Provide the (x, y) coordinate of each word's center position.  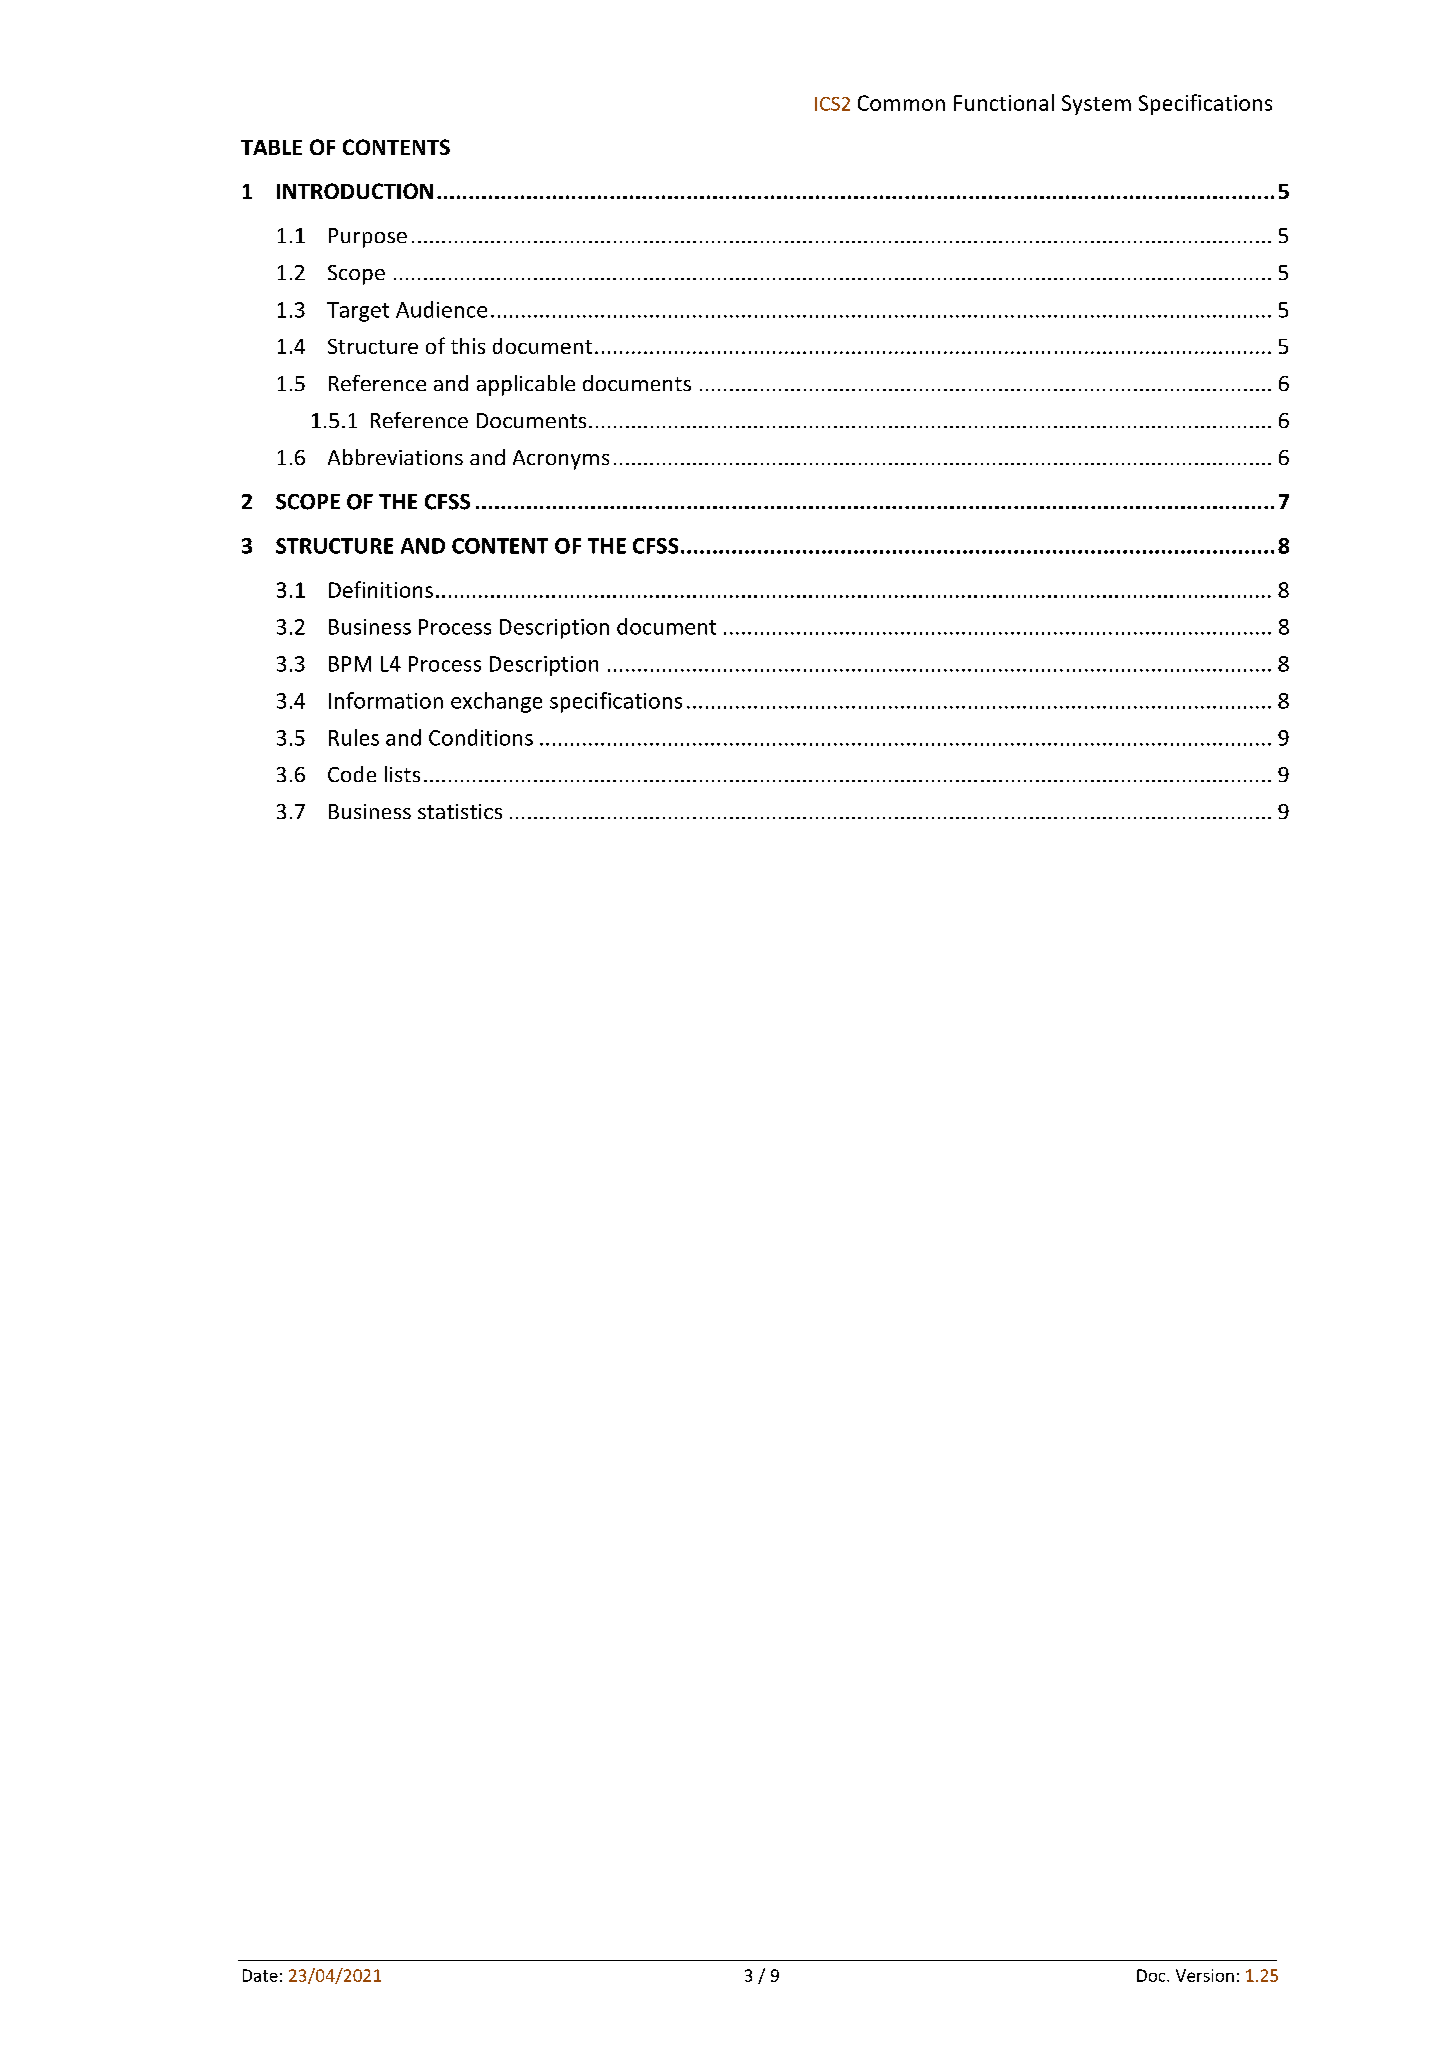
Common (901, 103)
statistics (460, 811)
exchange (496, 702)
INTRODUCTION (355, 191)
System (1096, 105)
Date (260, 1975)
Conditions (481, 737)
